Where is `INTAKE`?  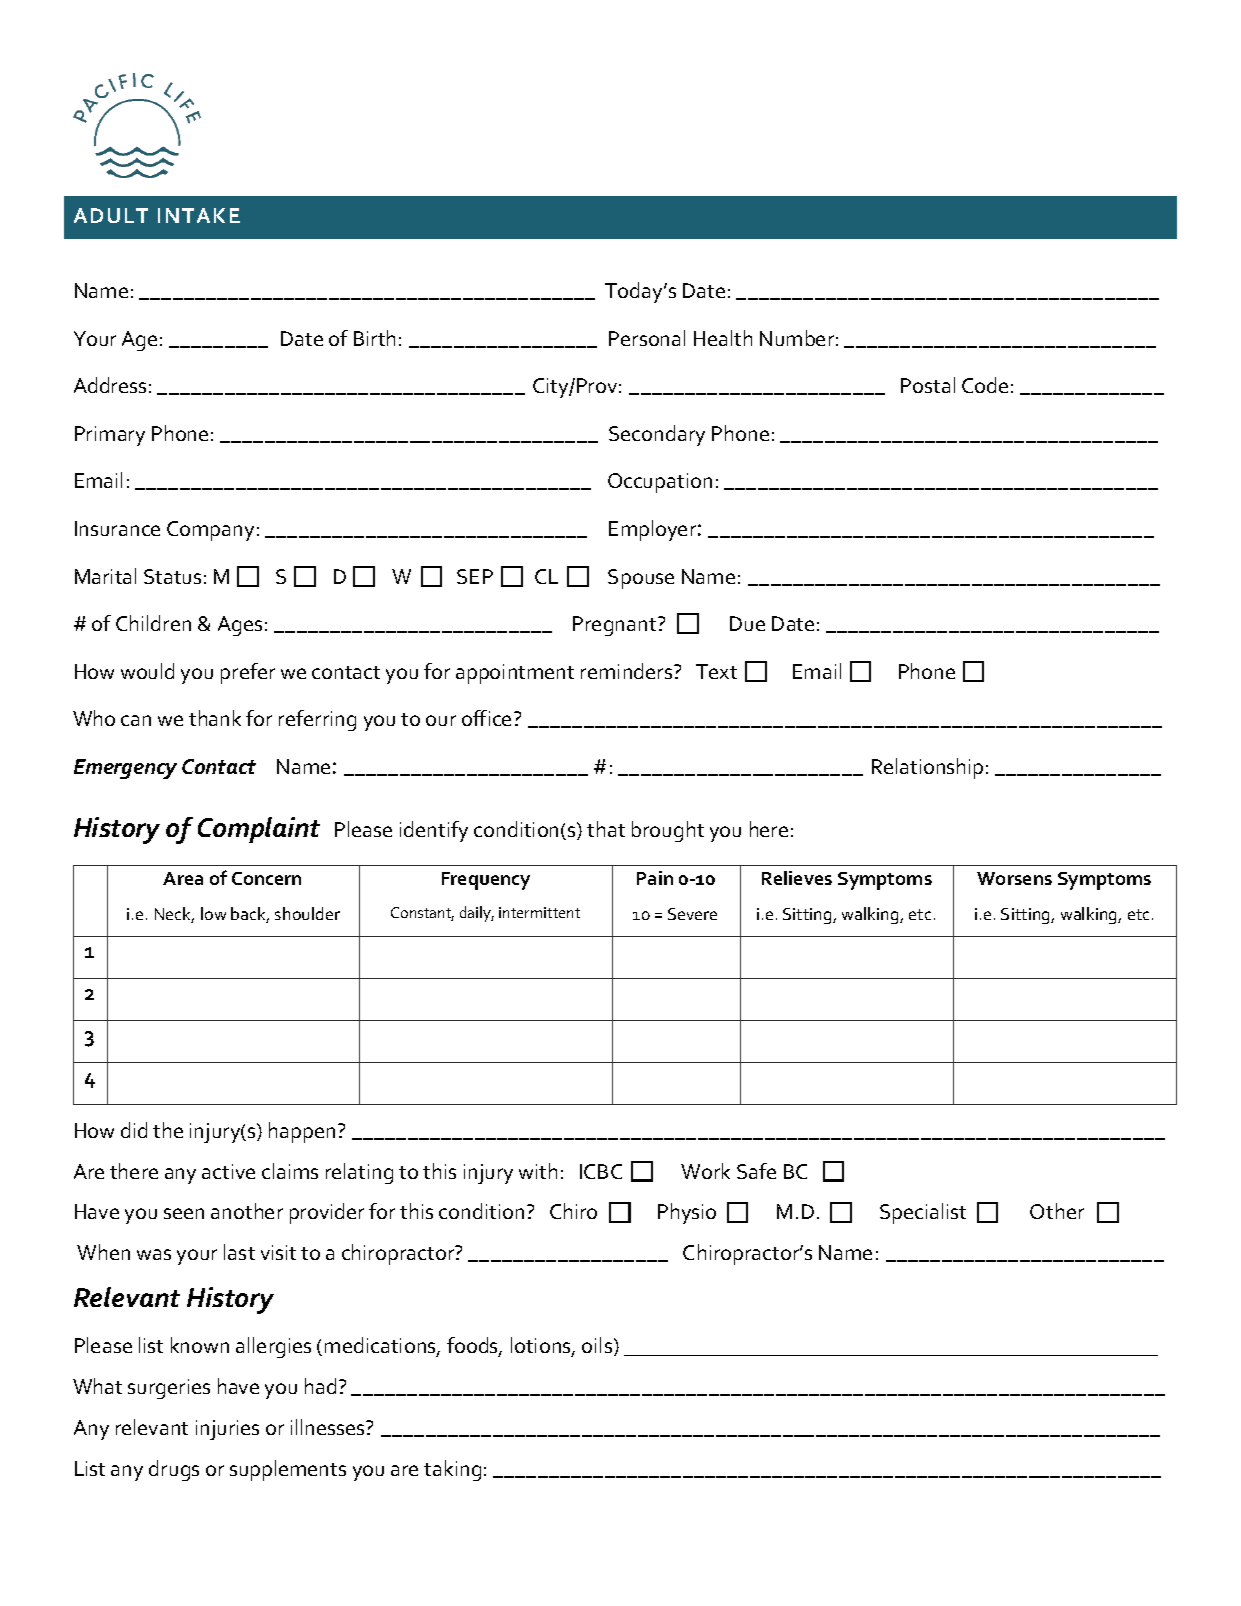 INTAKE is located at coordinates (199, 215).
